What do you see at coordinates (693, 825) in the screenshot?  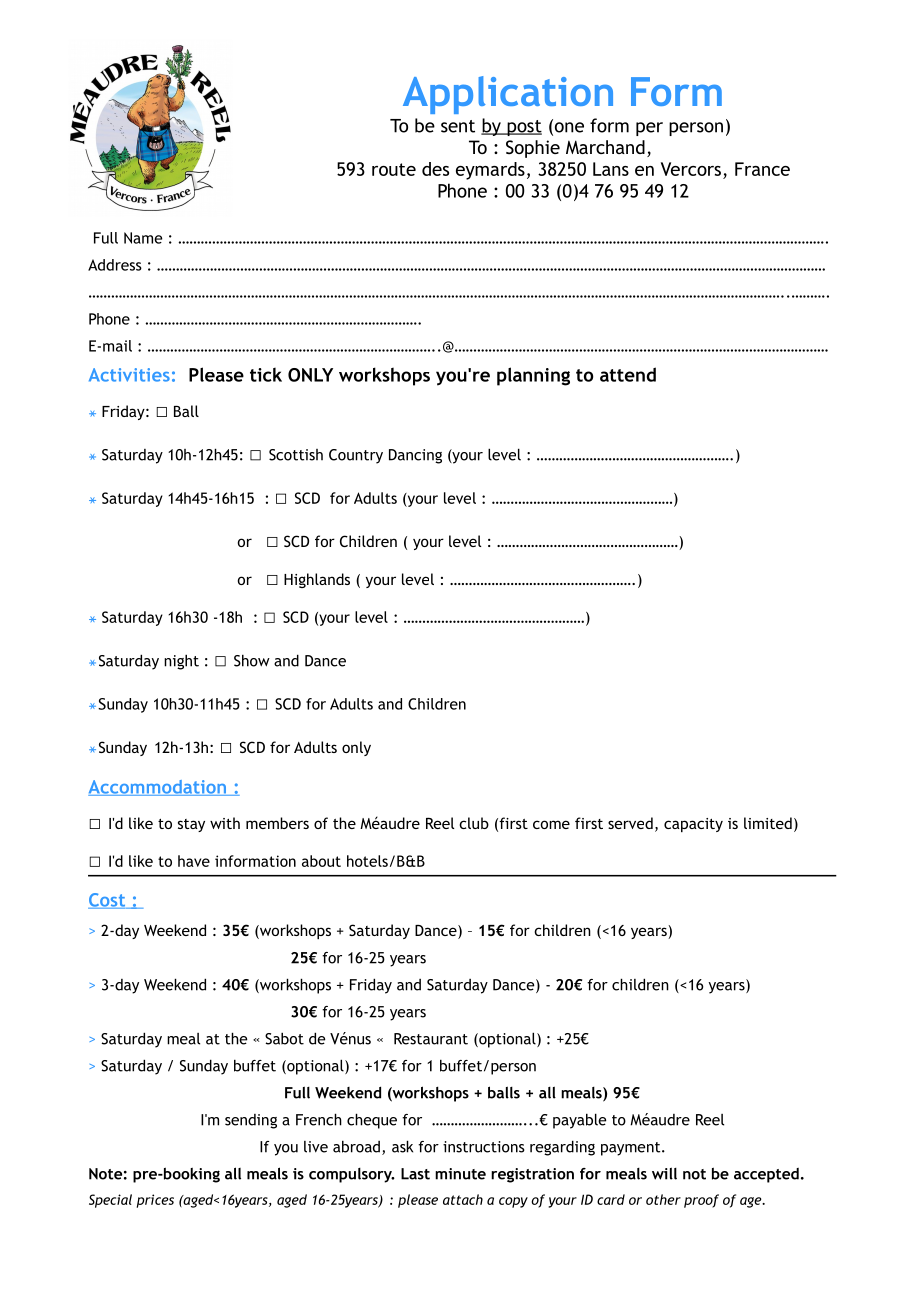 I see `capacity` at bounding box center [693, 825].
